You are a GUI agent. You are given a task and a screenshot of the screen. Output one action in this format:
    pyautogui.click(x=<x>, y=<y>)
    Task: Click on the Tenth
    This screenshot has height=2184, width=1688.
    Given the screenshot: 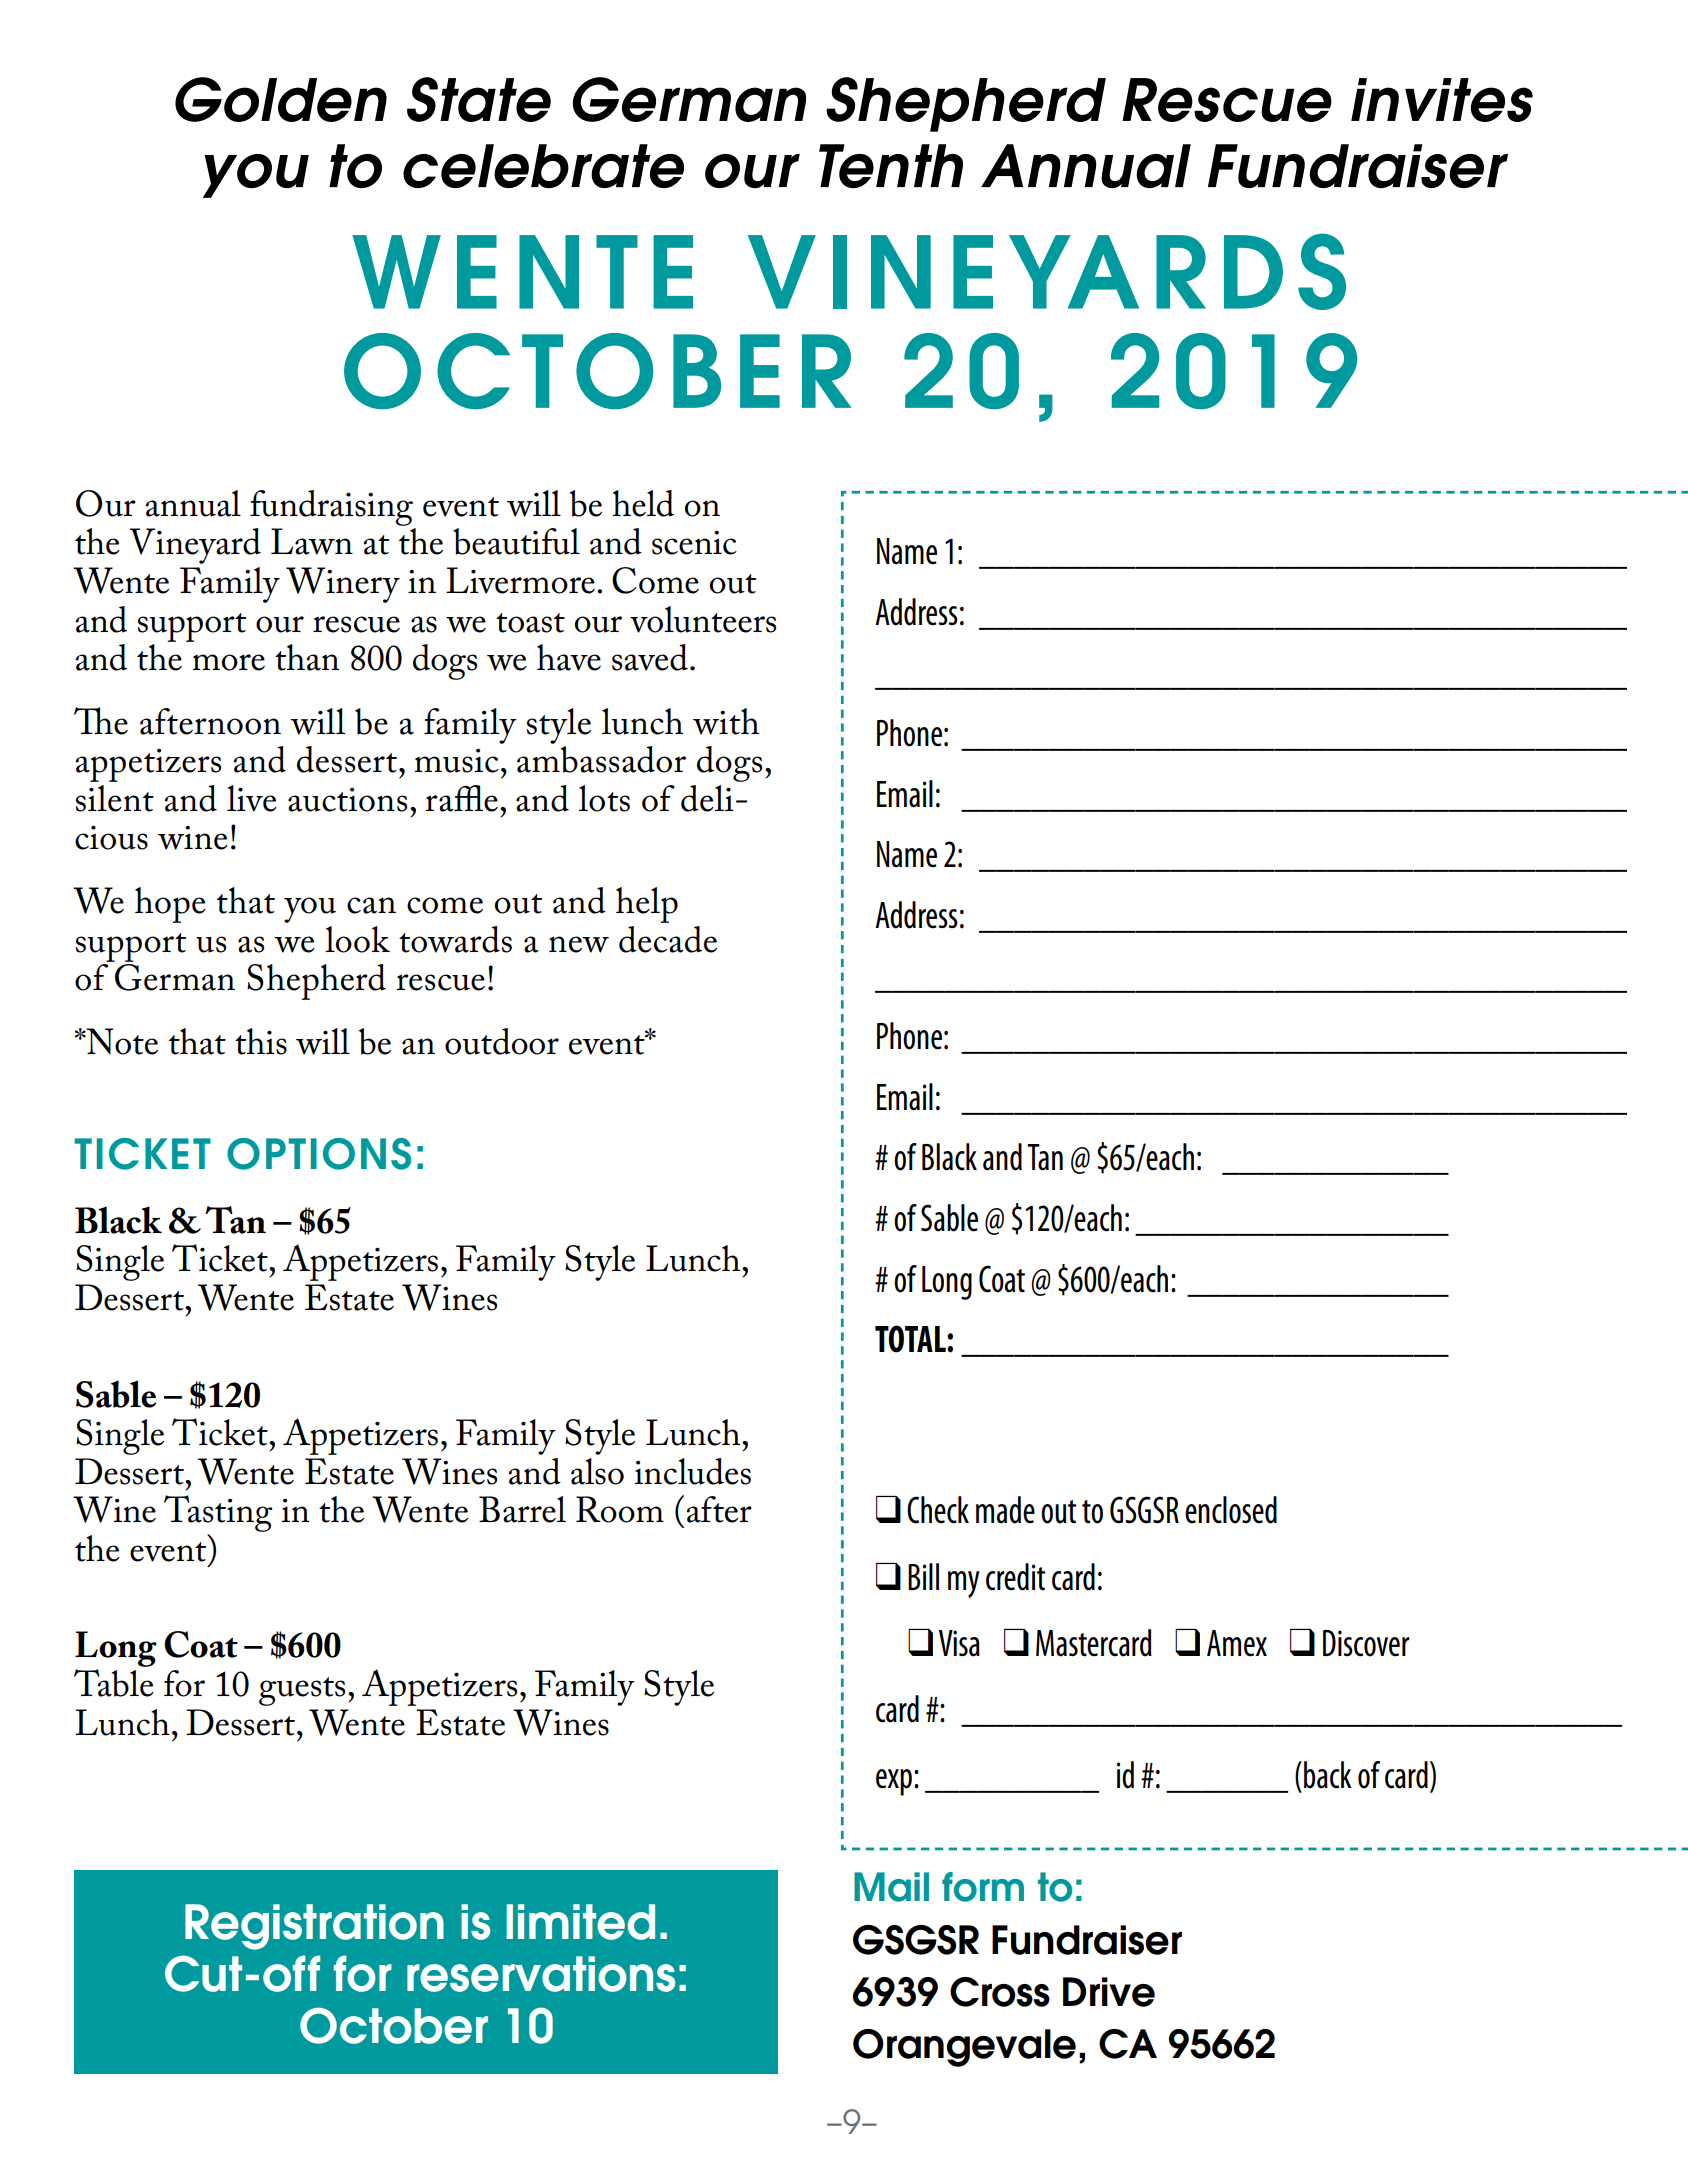 What is the action you would take?
    pyautogui.click(x=891, y=166)
